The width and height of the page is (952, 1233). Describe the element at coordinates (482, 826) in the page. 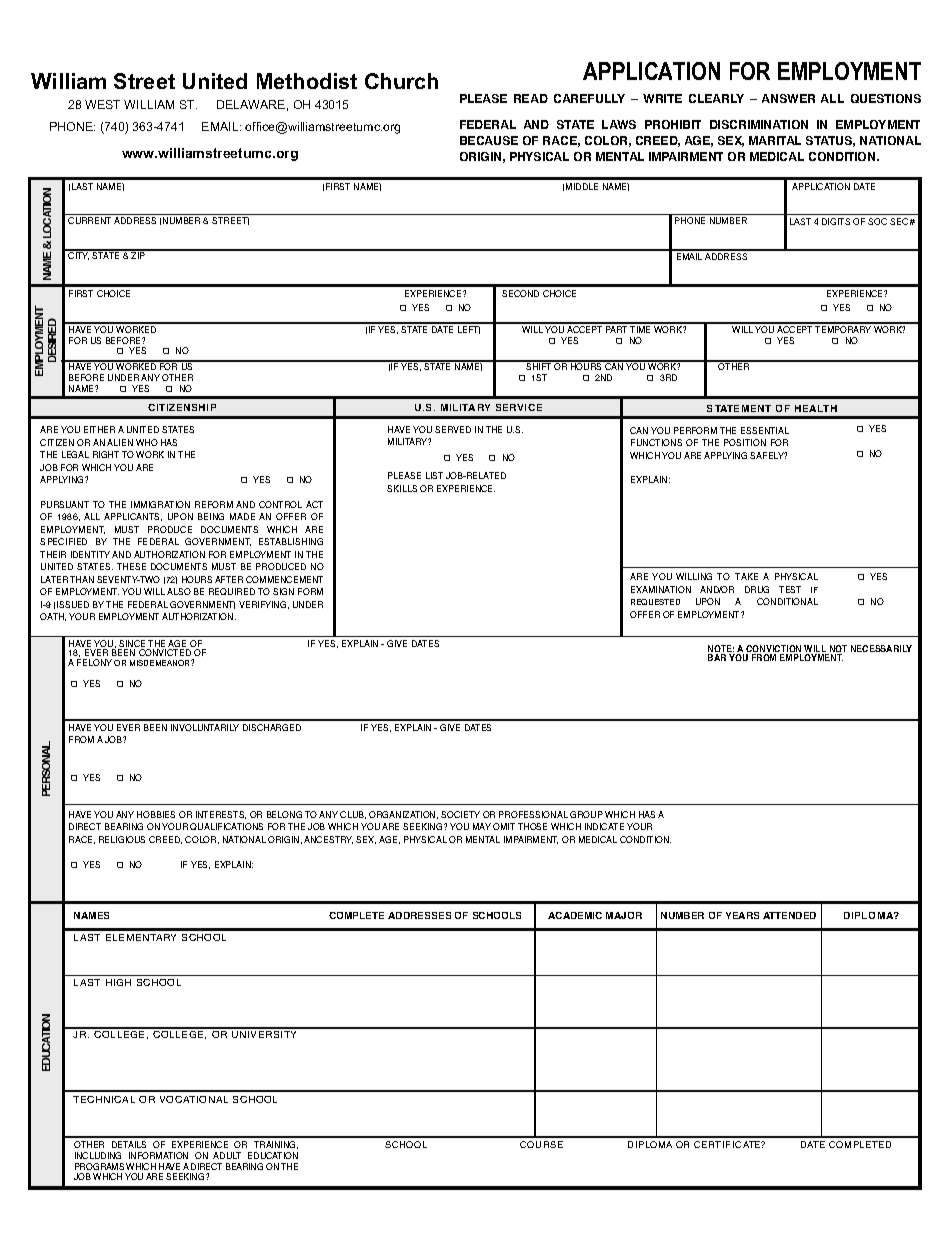

I see `MAY` at that location.
